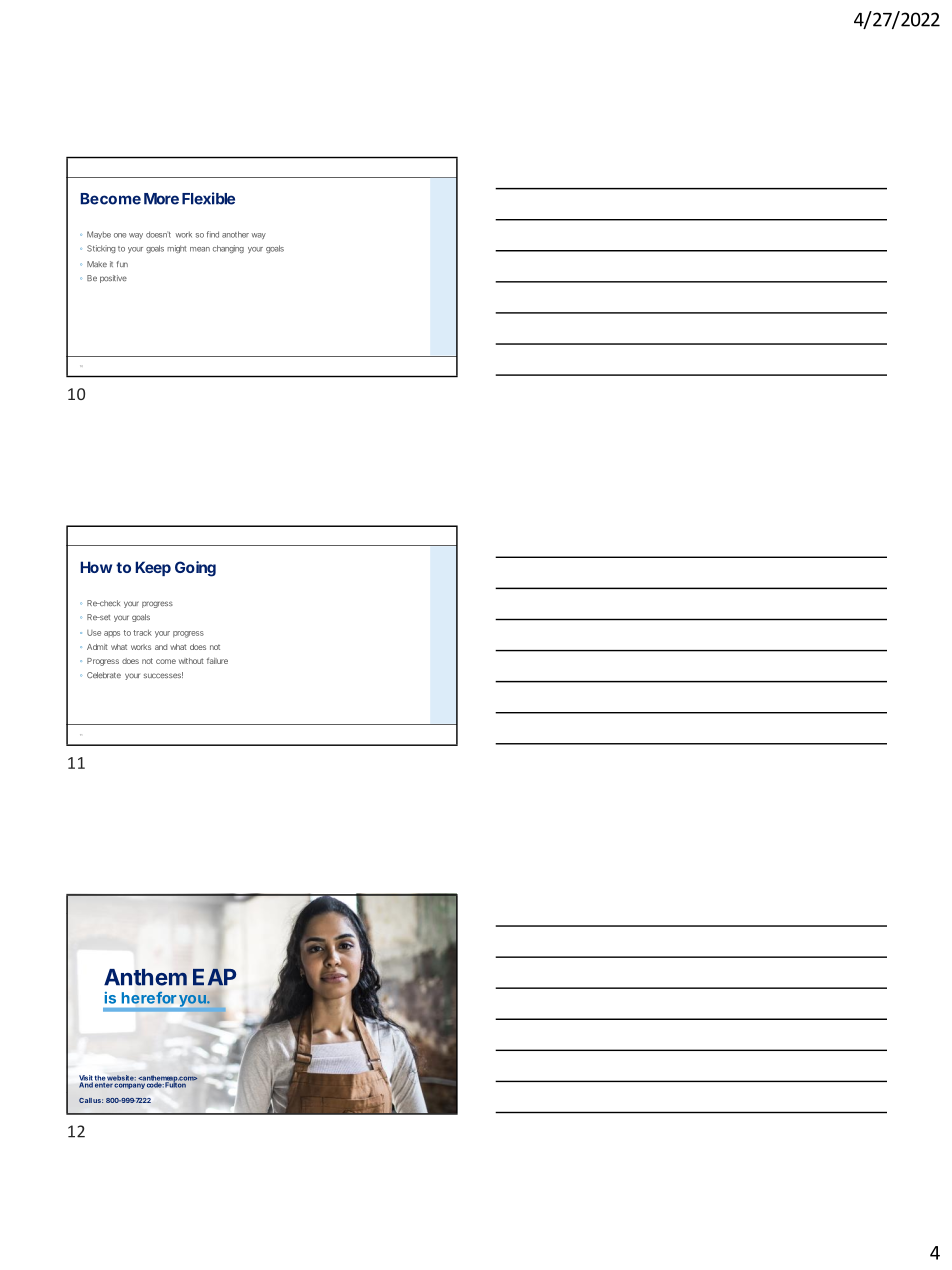 Image resolution: width=952 pixels, height=1270 pixels. What do you see at coordinates (97, 647) in the screenshot?
I see `Admit` at bounding box center [97, 647].
